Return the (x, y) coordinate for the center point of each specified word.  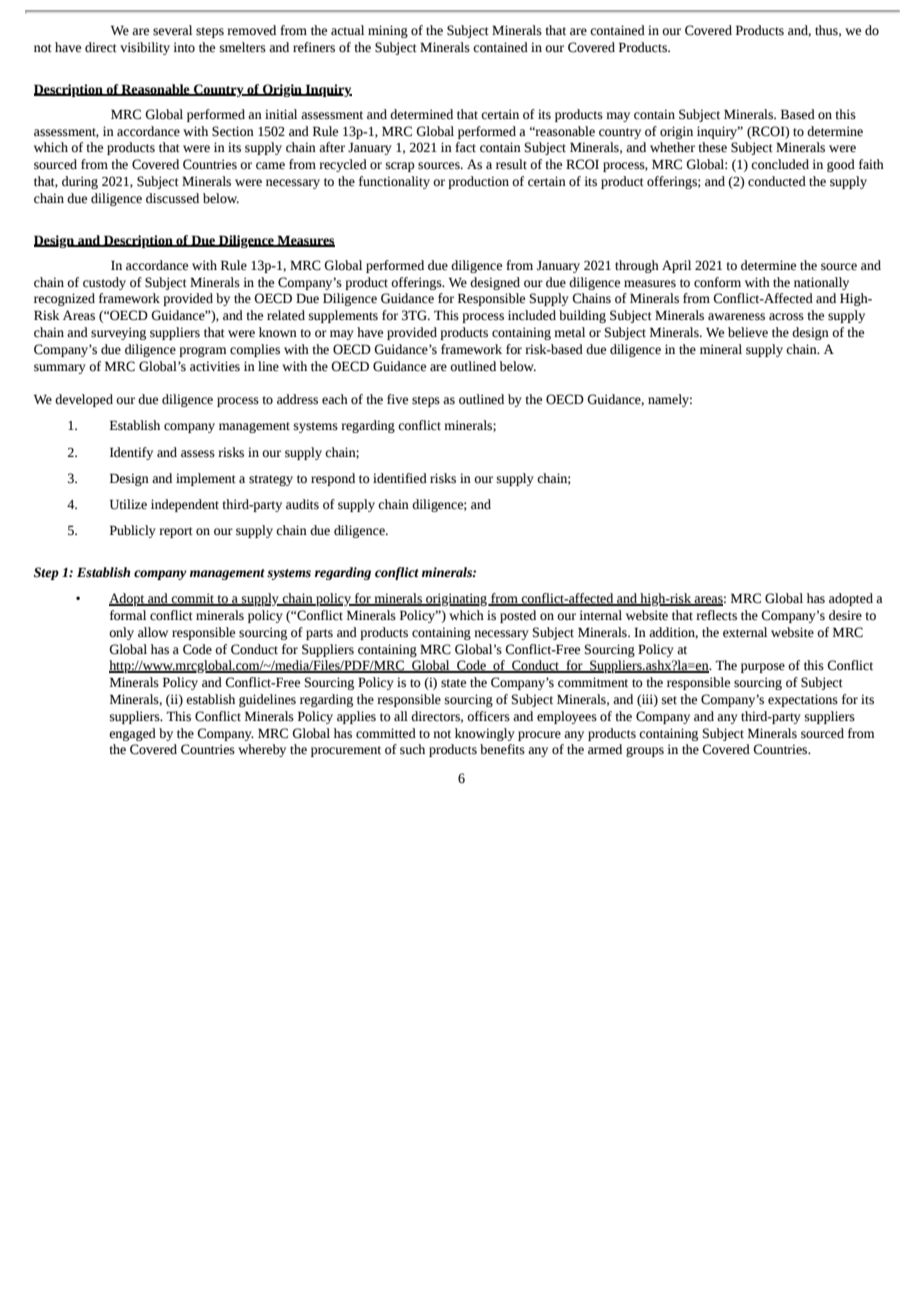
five (397, 399)
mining (388, 31)
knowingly (485, 734)
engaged (132, 734)
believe (748, 332)
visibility (145, 48)
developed (84, 400)
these (712, 147)
